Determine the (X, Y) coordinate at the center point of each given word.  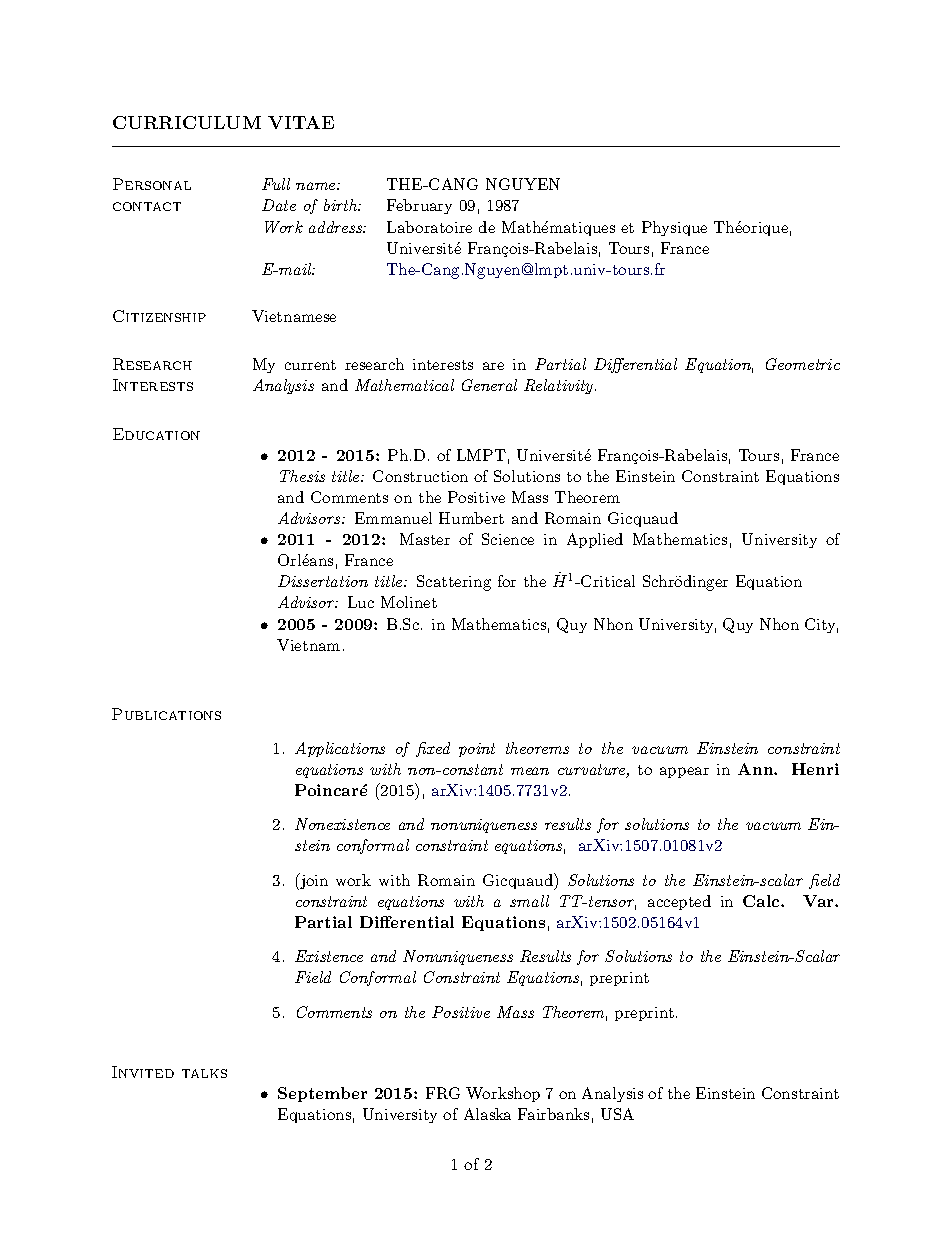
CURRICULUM (187, 122)
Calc (762, 901)
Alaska (487, 1114)
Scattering (454, 583)
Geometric (803, 364)
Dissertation (323, 581)
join (313, 881)
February (419, 206)
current (310, 365)
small (529, 901)
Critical (607, 581)
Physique (674, 228)
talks (204, 1073)
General (489, 385)
